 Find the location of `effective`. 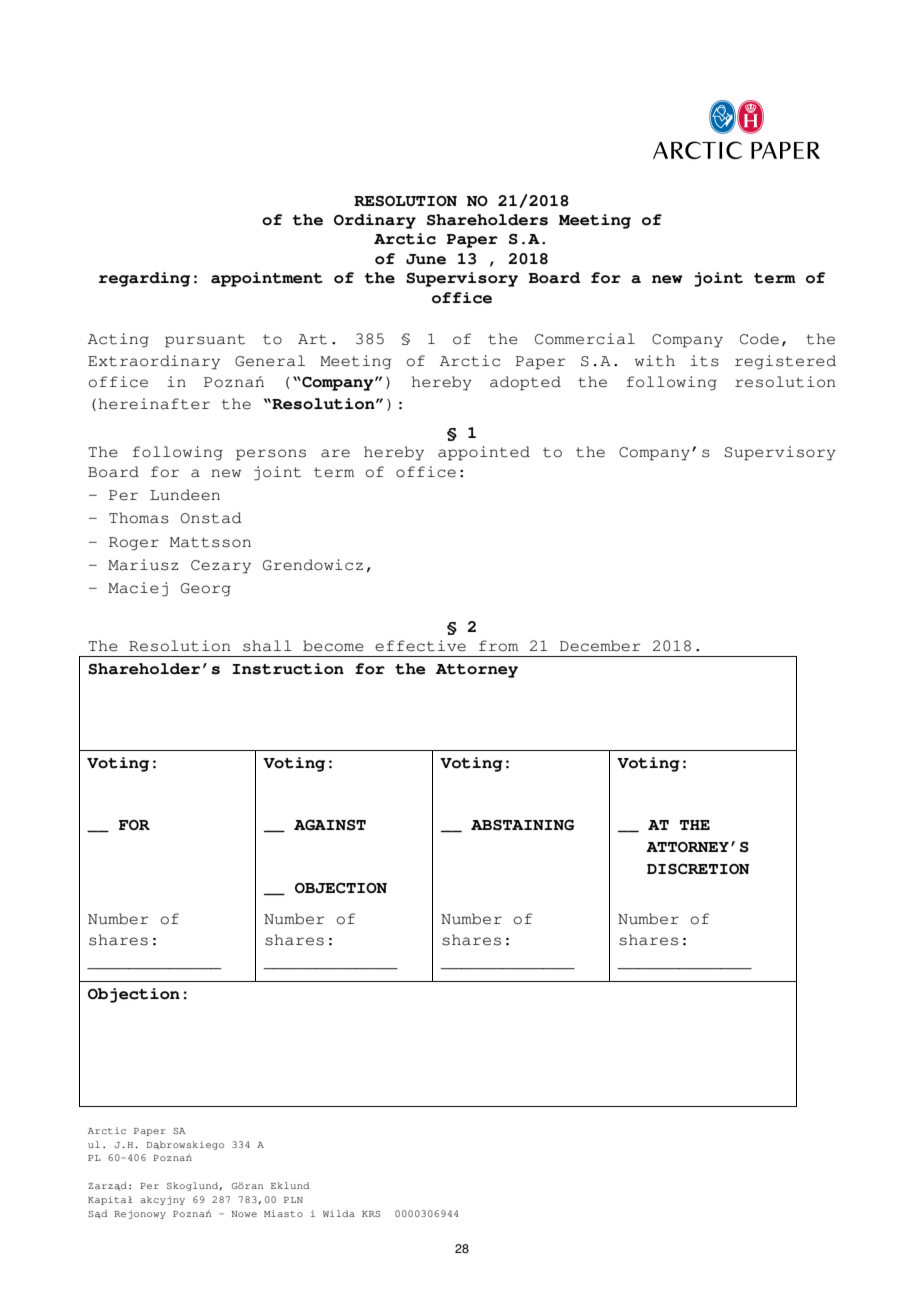

effective is located at coordinates (420, 646).
